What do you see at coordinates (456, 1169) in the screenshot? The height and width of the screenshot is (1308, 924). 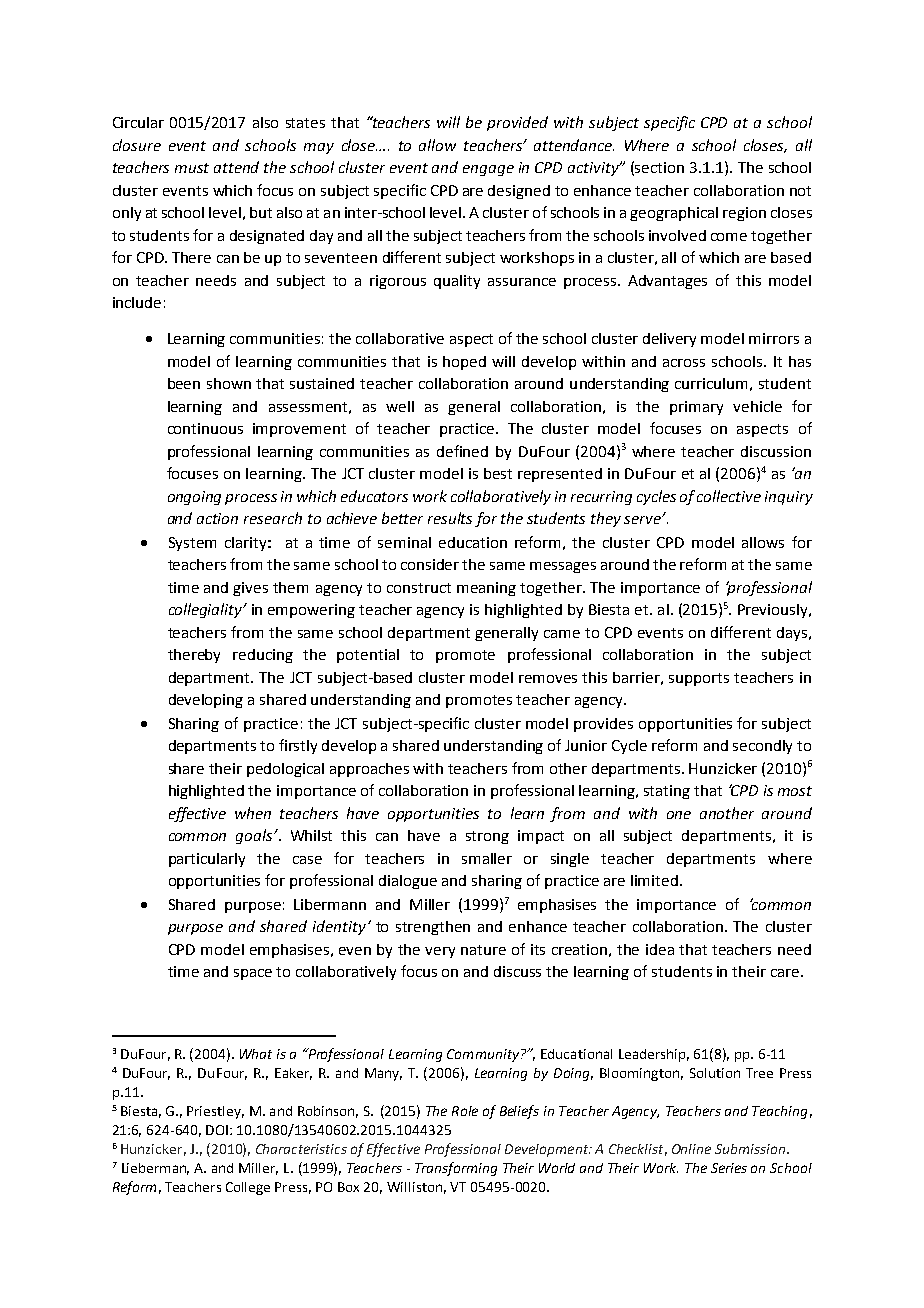 I see `Transforming` at bounding box center [456, 1169].
